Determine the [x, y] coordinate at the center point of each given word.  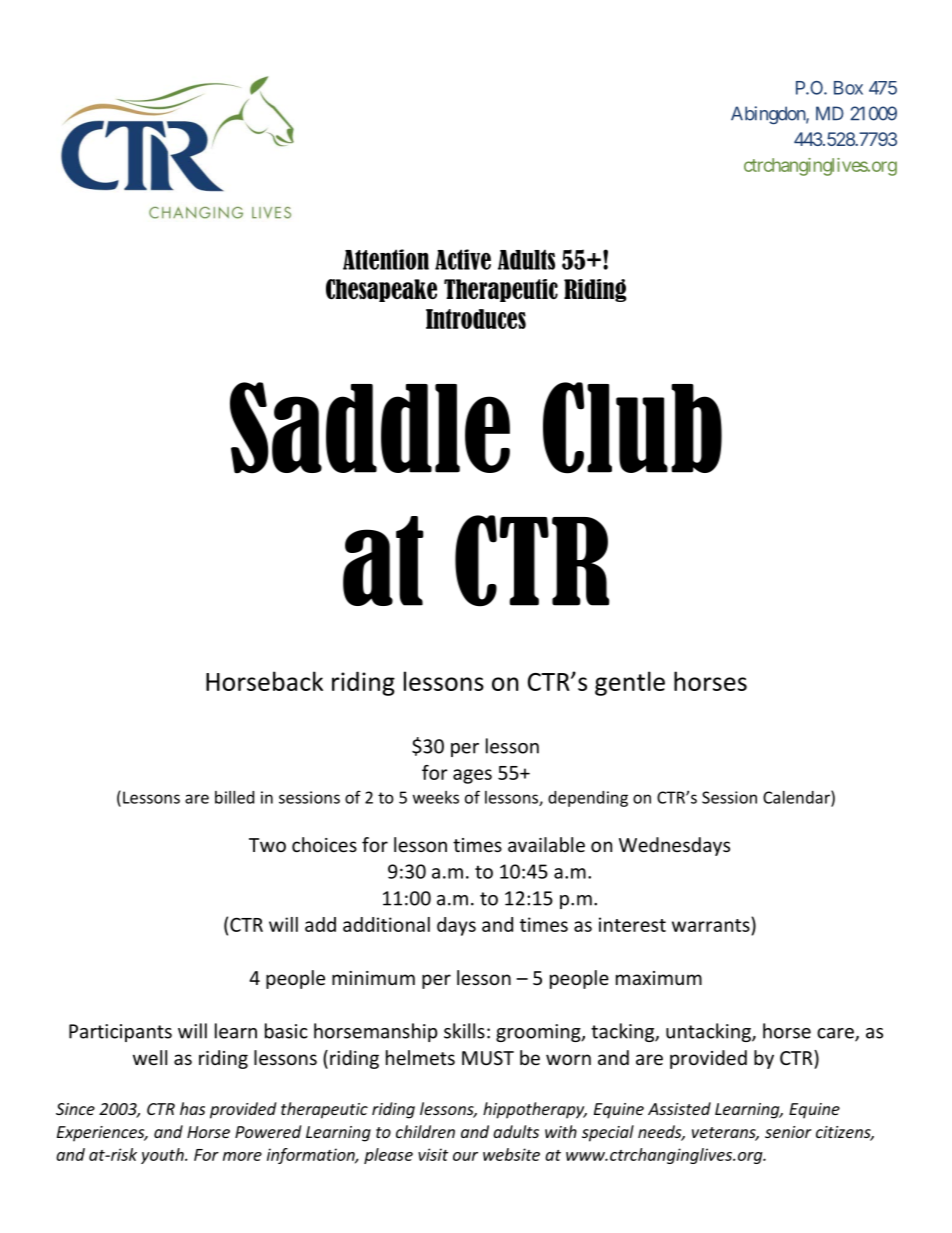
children [425, 1131]
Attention [386, 259]
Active [463, 259]
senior [788, 1132]
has [192, 1108]
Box [848, 88]
